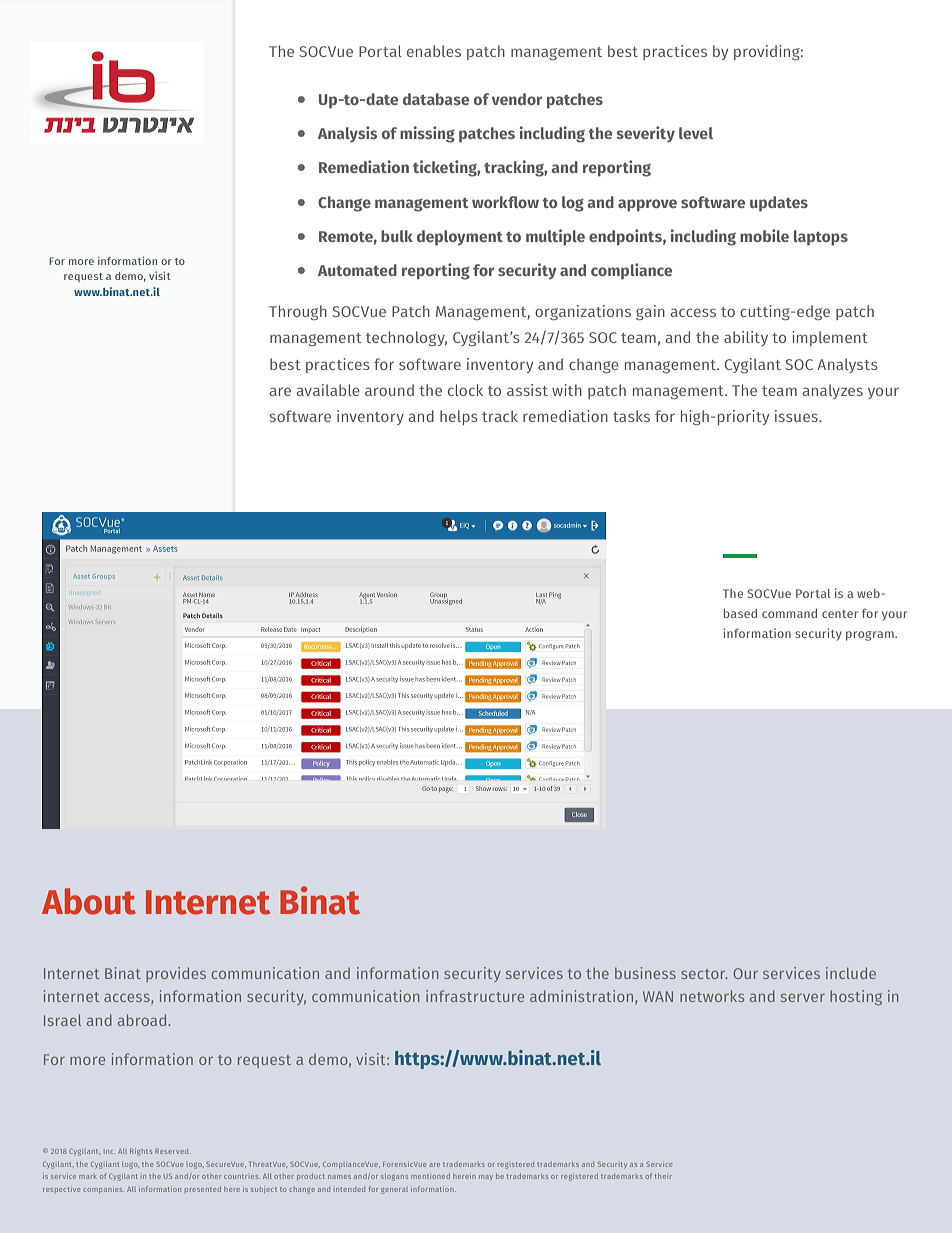 The height and width of the screenshot is (1233, 952). Describe the element at coordinates (298, 312) in the screenshot. I see `Through` at that location.
